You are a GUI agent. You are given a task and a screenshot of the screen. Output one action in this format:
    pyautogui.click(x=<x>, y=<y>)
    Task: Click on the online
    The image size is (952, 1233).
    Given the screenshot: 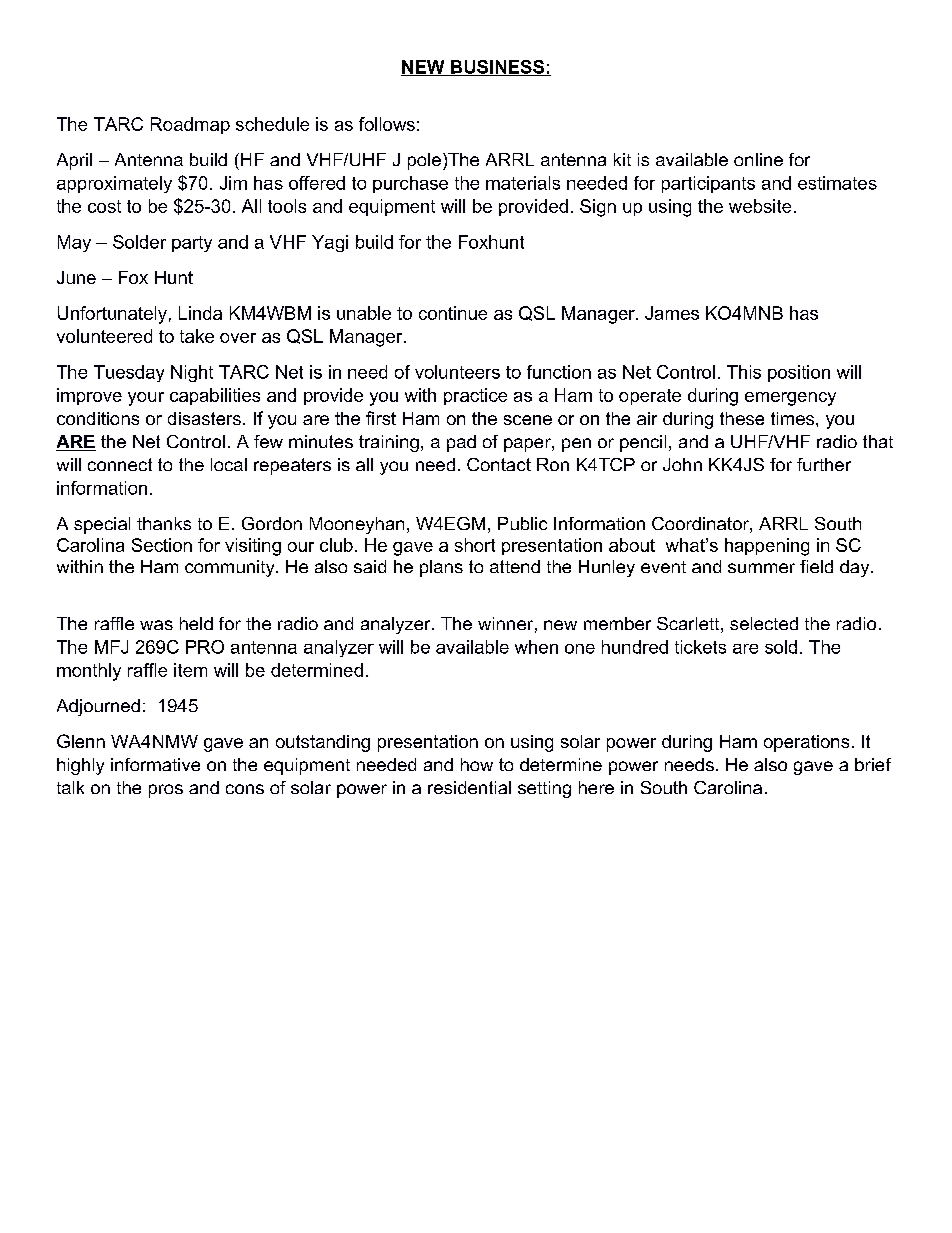 What is the action you would take?
    pyautogui.click(x=758, y=159)
